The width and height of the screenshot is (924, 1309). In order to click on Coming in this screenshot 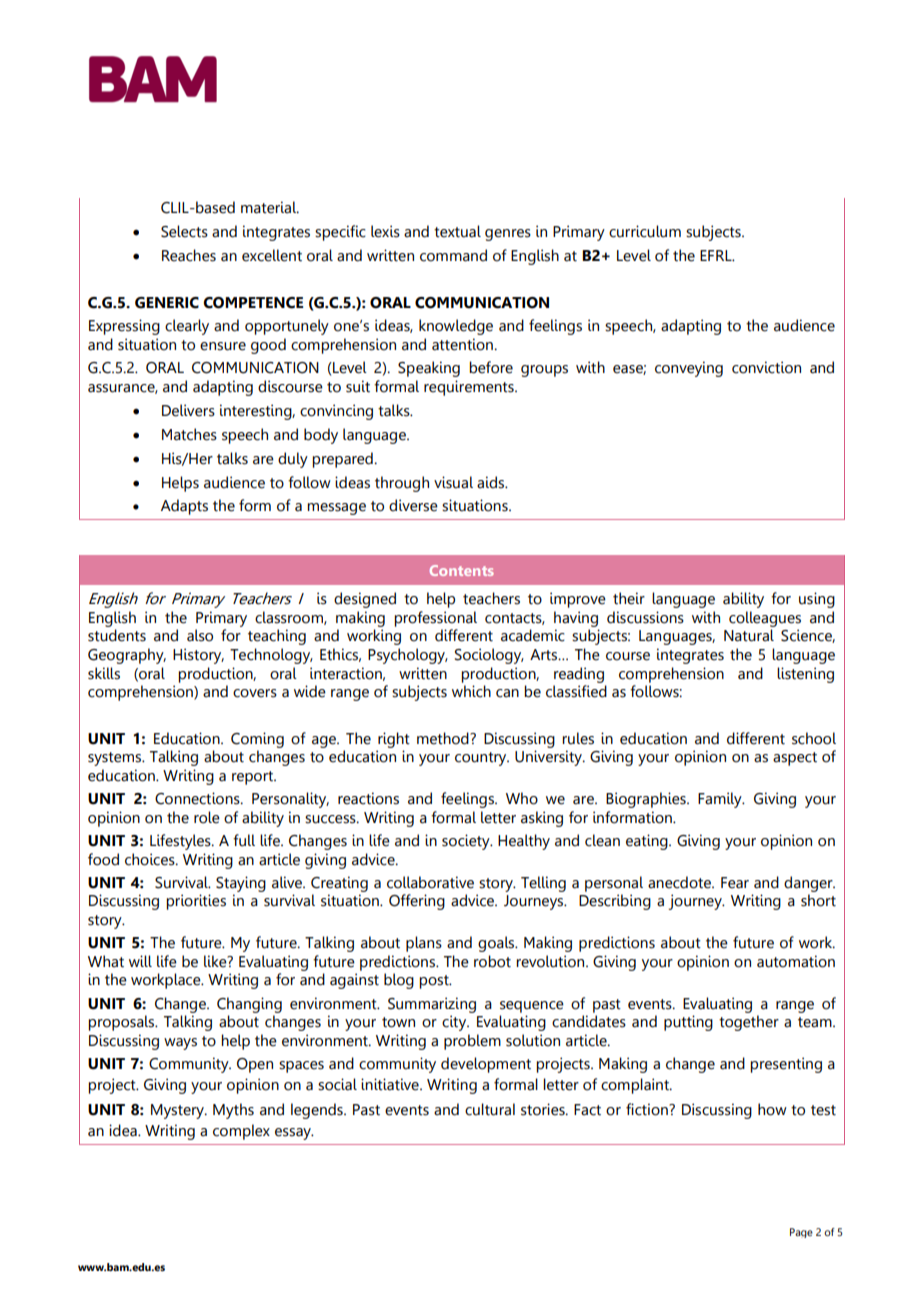, I will do `click(257, 740)`.
